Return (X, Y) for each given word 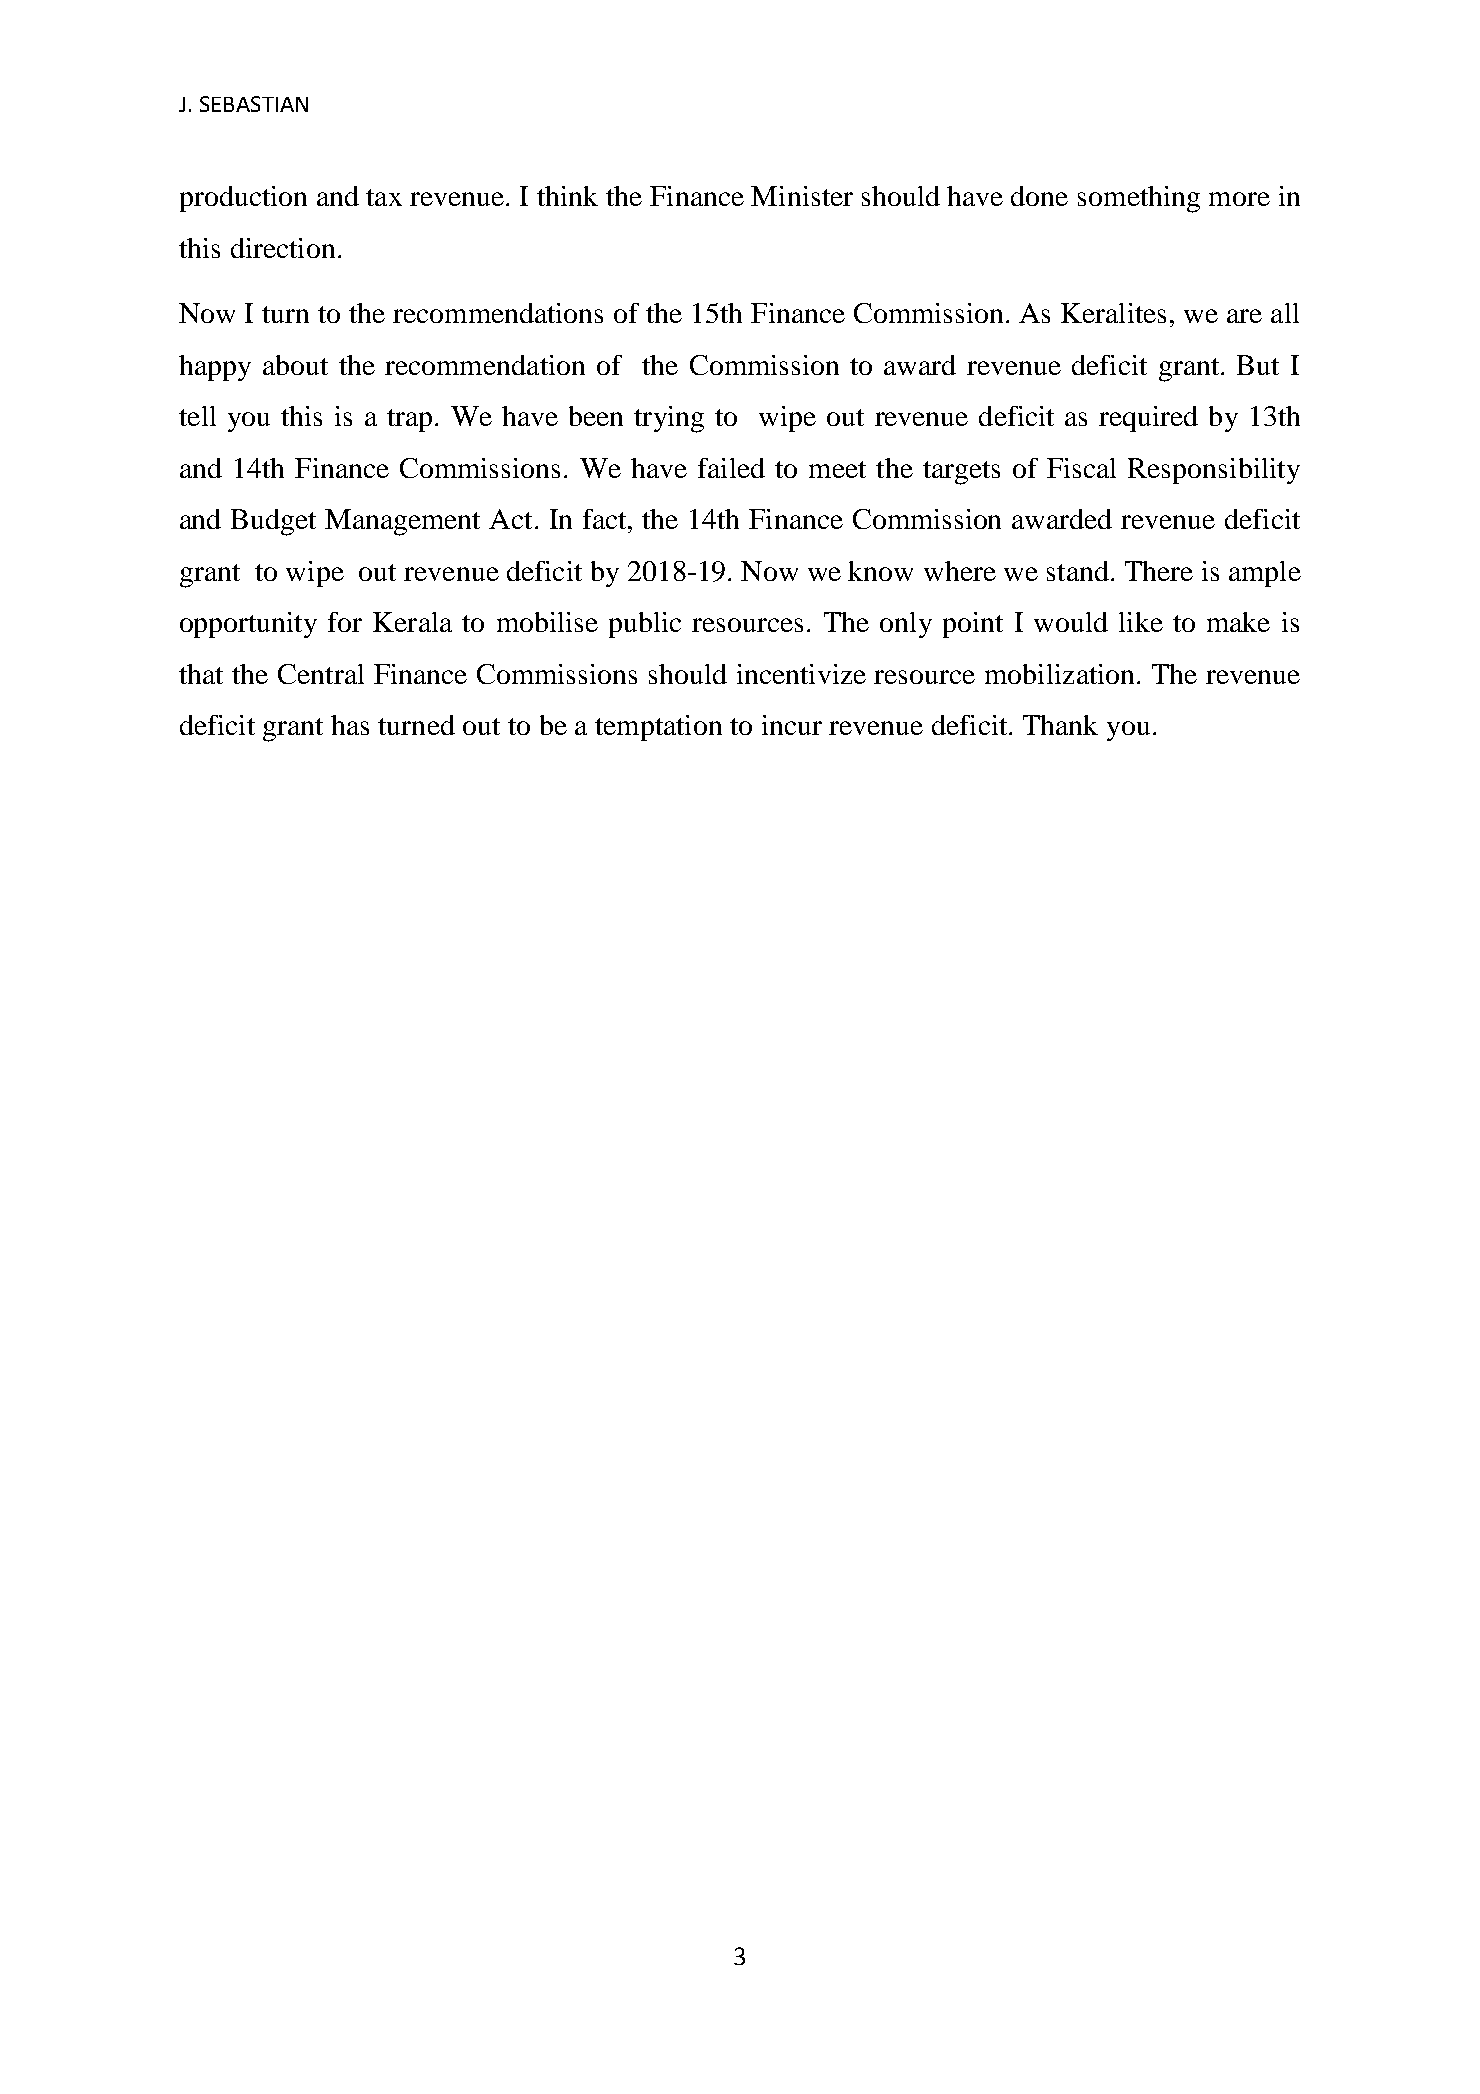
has (350, 725)
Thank (1060, 725)
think (567, 196)
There (1159, 571)
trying (669, 419)
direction (283, 248)
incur (792, 725)
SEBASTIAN (254, 104)
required (1148, 419)
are (1244, 316)
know (880, 571)
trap (409, 420)
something (1139, 199)
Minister (802, 196)
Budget (273, 522)
